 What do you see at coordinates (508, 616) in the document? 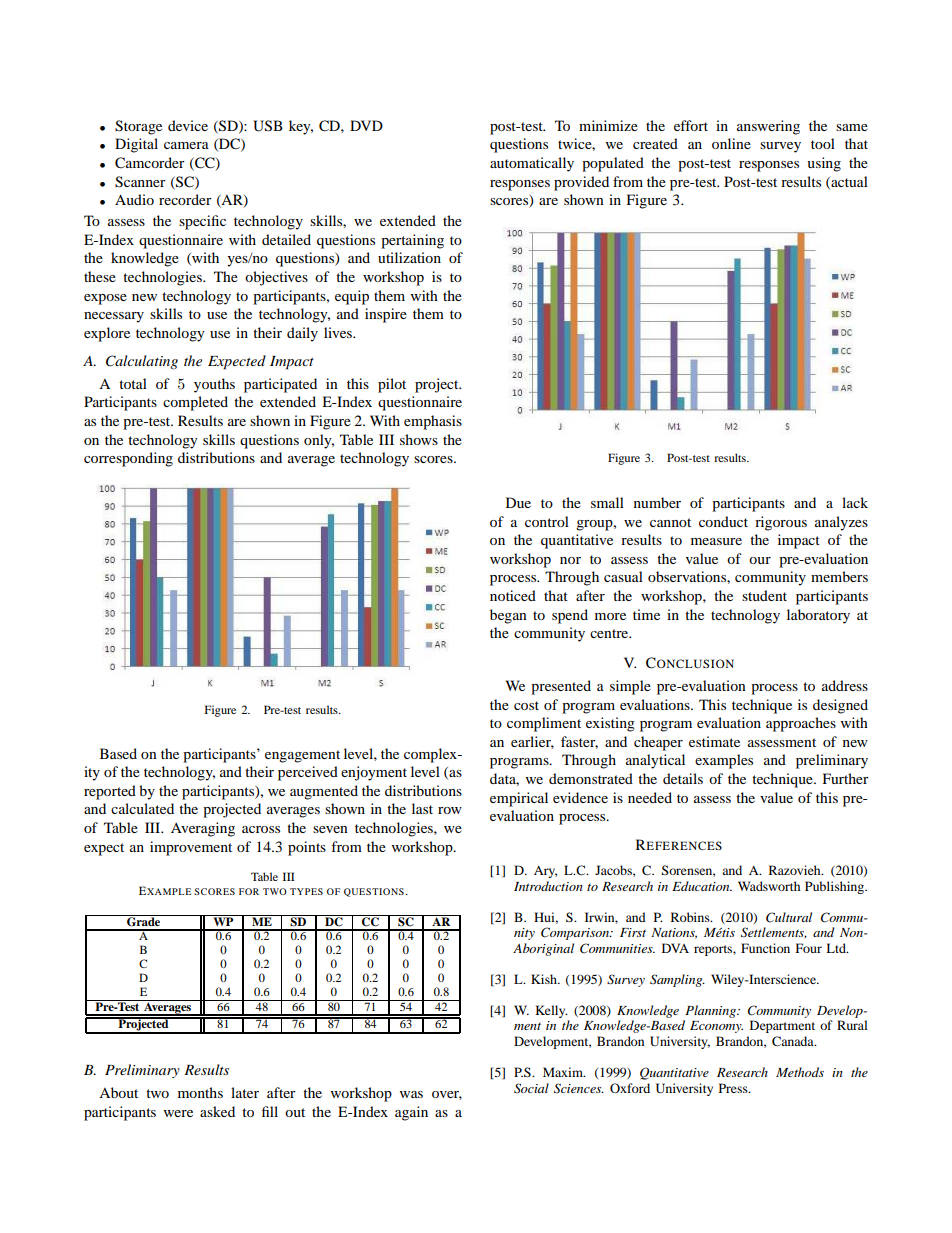
I see `began` at bounding box center [508, 616].
